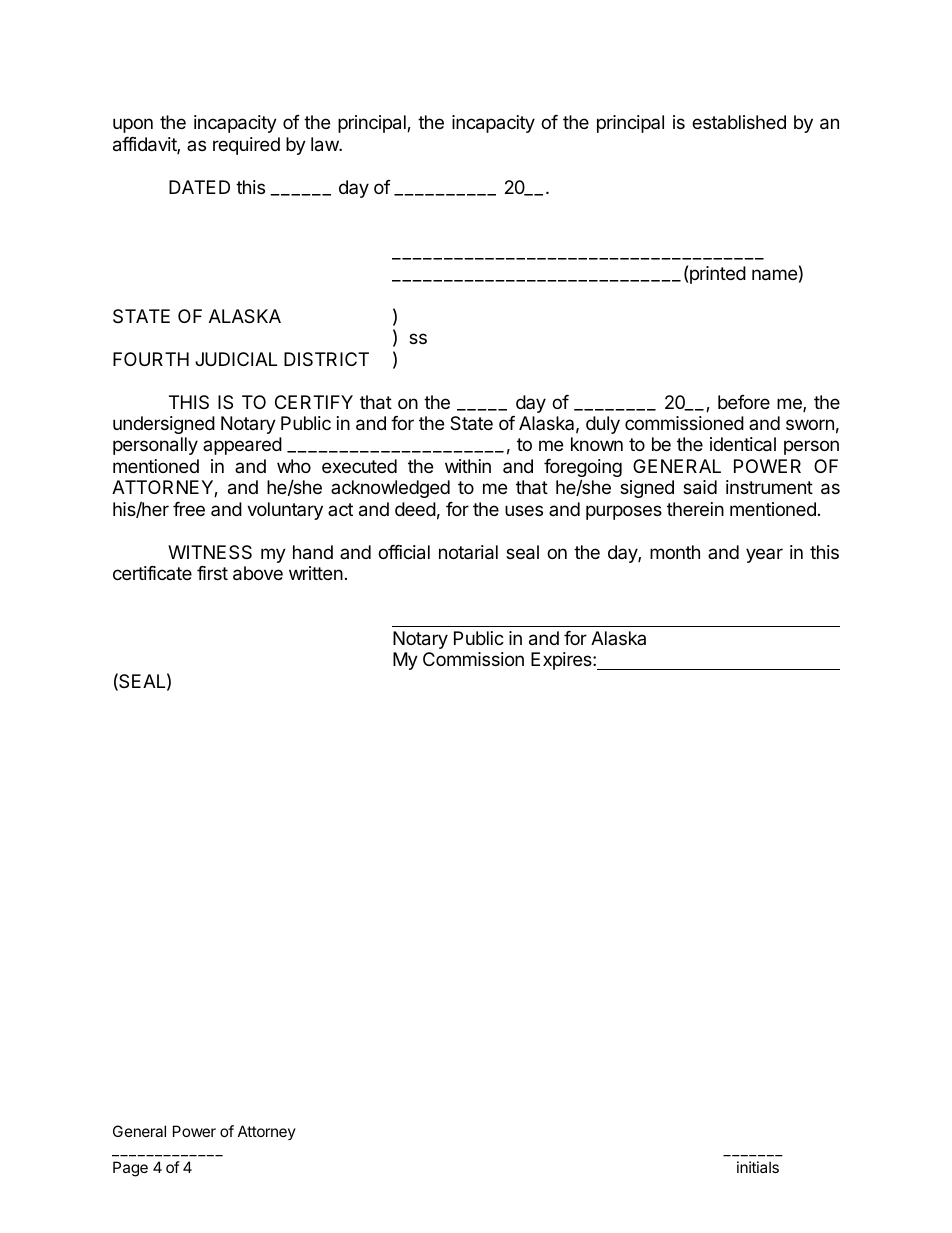  What do you see at coordinates (758, 1167) in the screenshot?
I see `initials` at bounding box center [758, 1167].
